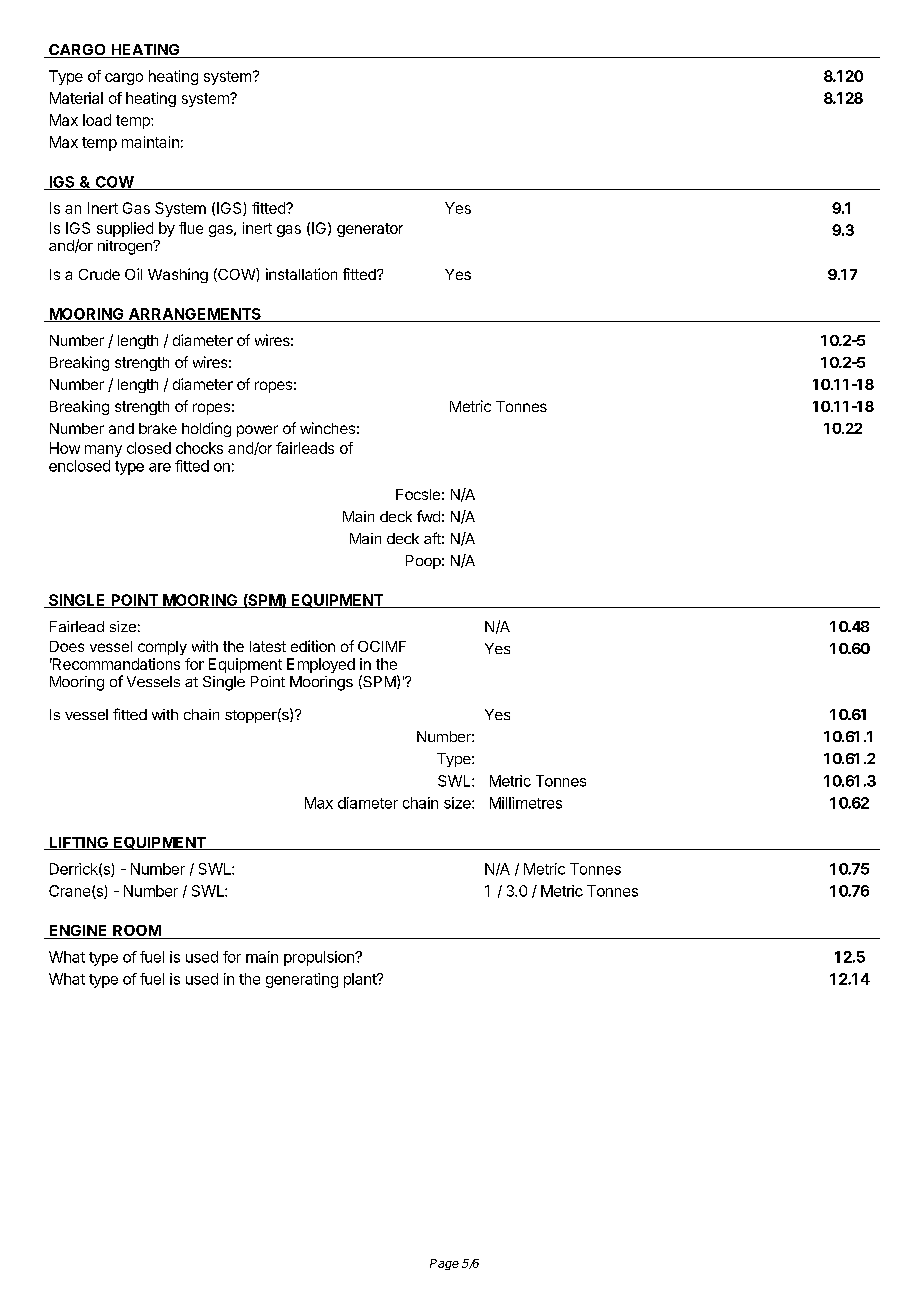 This screenshot has width=924, height=1308. What do you see at coordinates (97, 120) in the screenshot?
I see `load` at bounding box center [97, 120].
